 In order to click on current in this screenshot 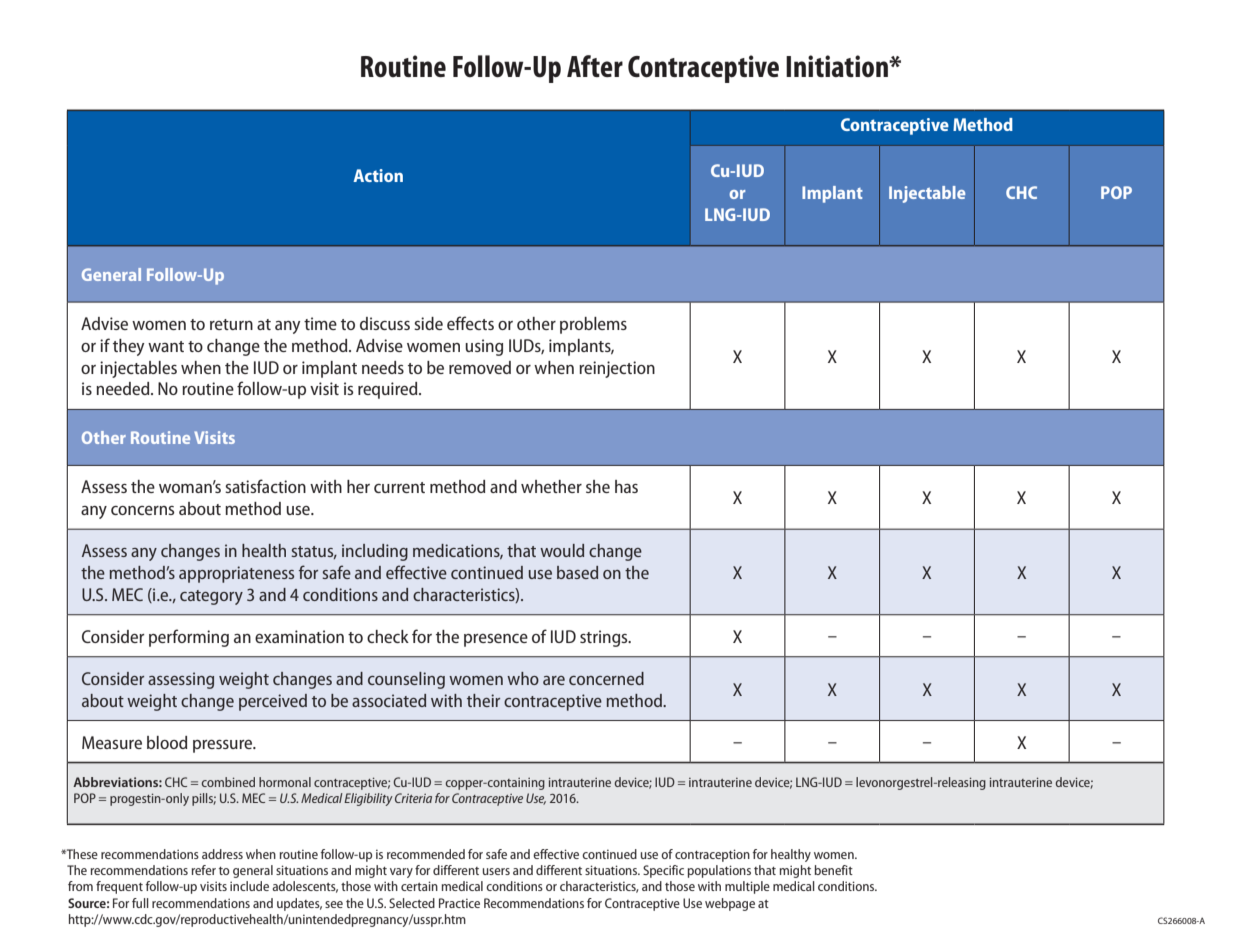, I will do `click(399, 487)`.
